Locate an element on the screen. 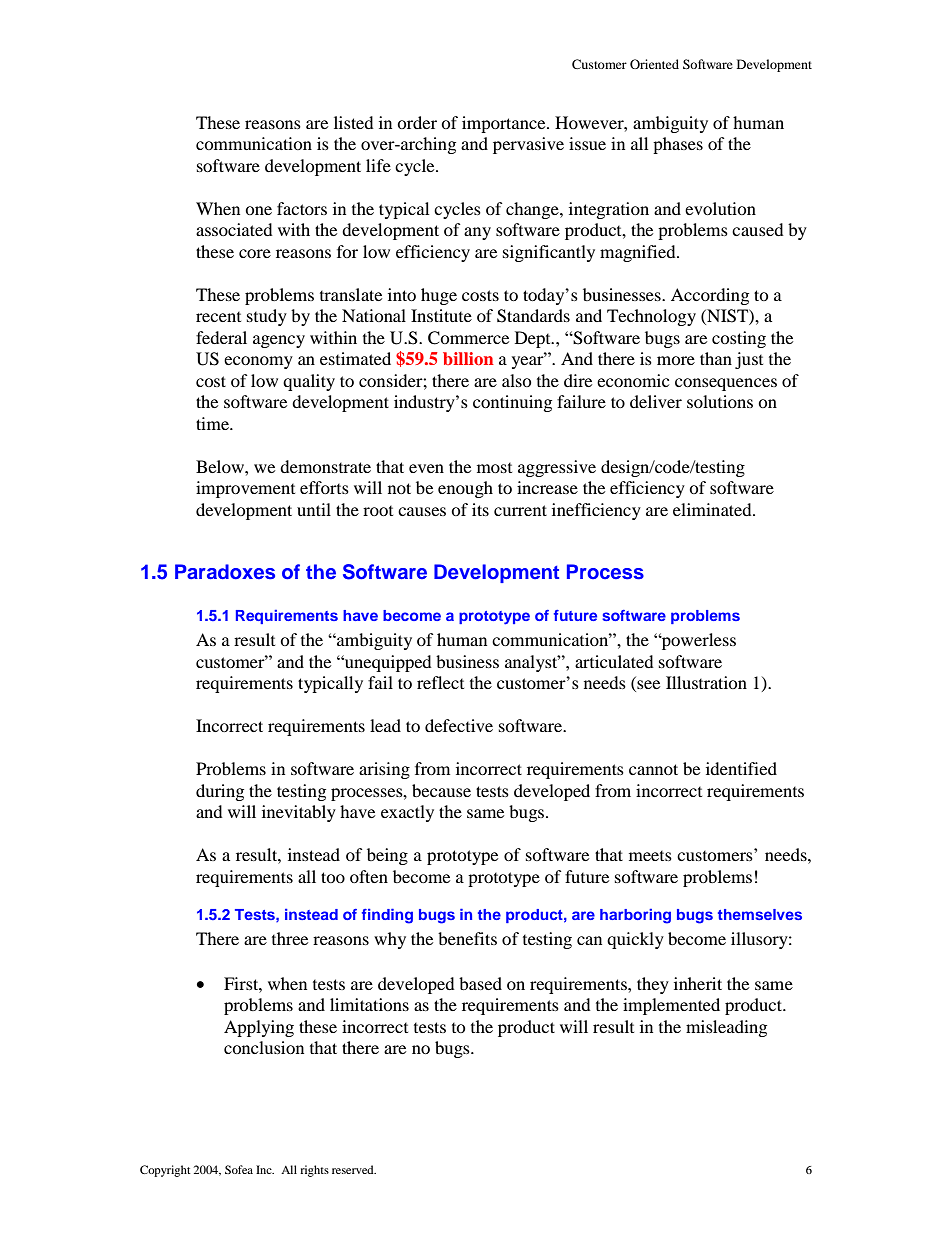 The width and height of the screenshot is (952, 1233). importance is located at coordinates (505, 124).
